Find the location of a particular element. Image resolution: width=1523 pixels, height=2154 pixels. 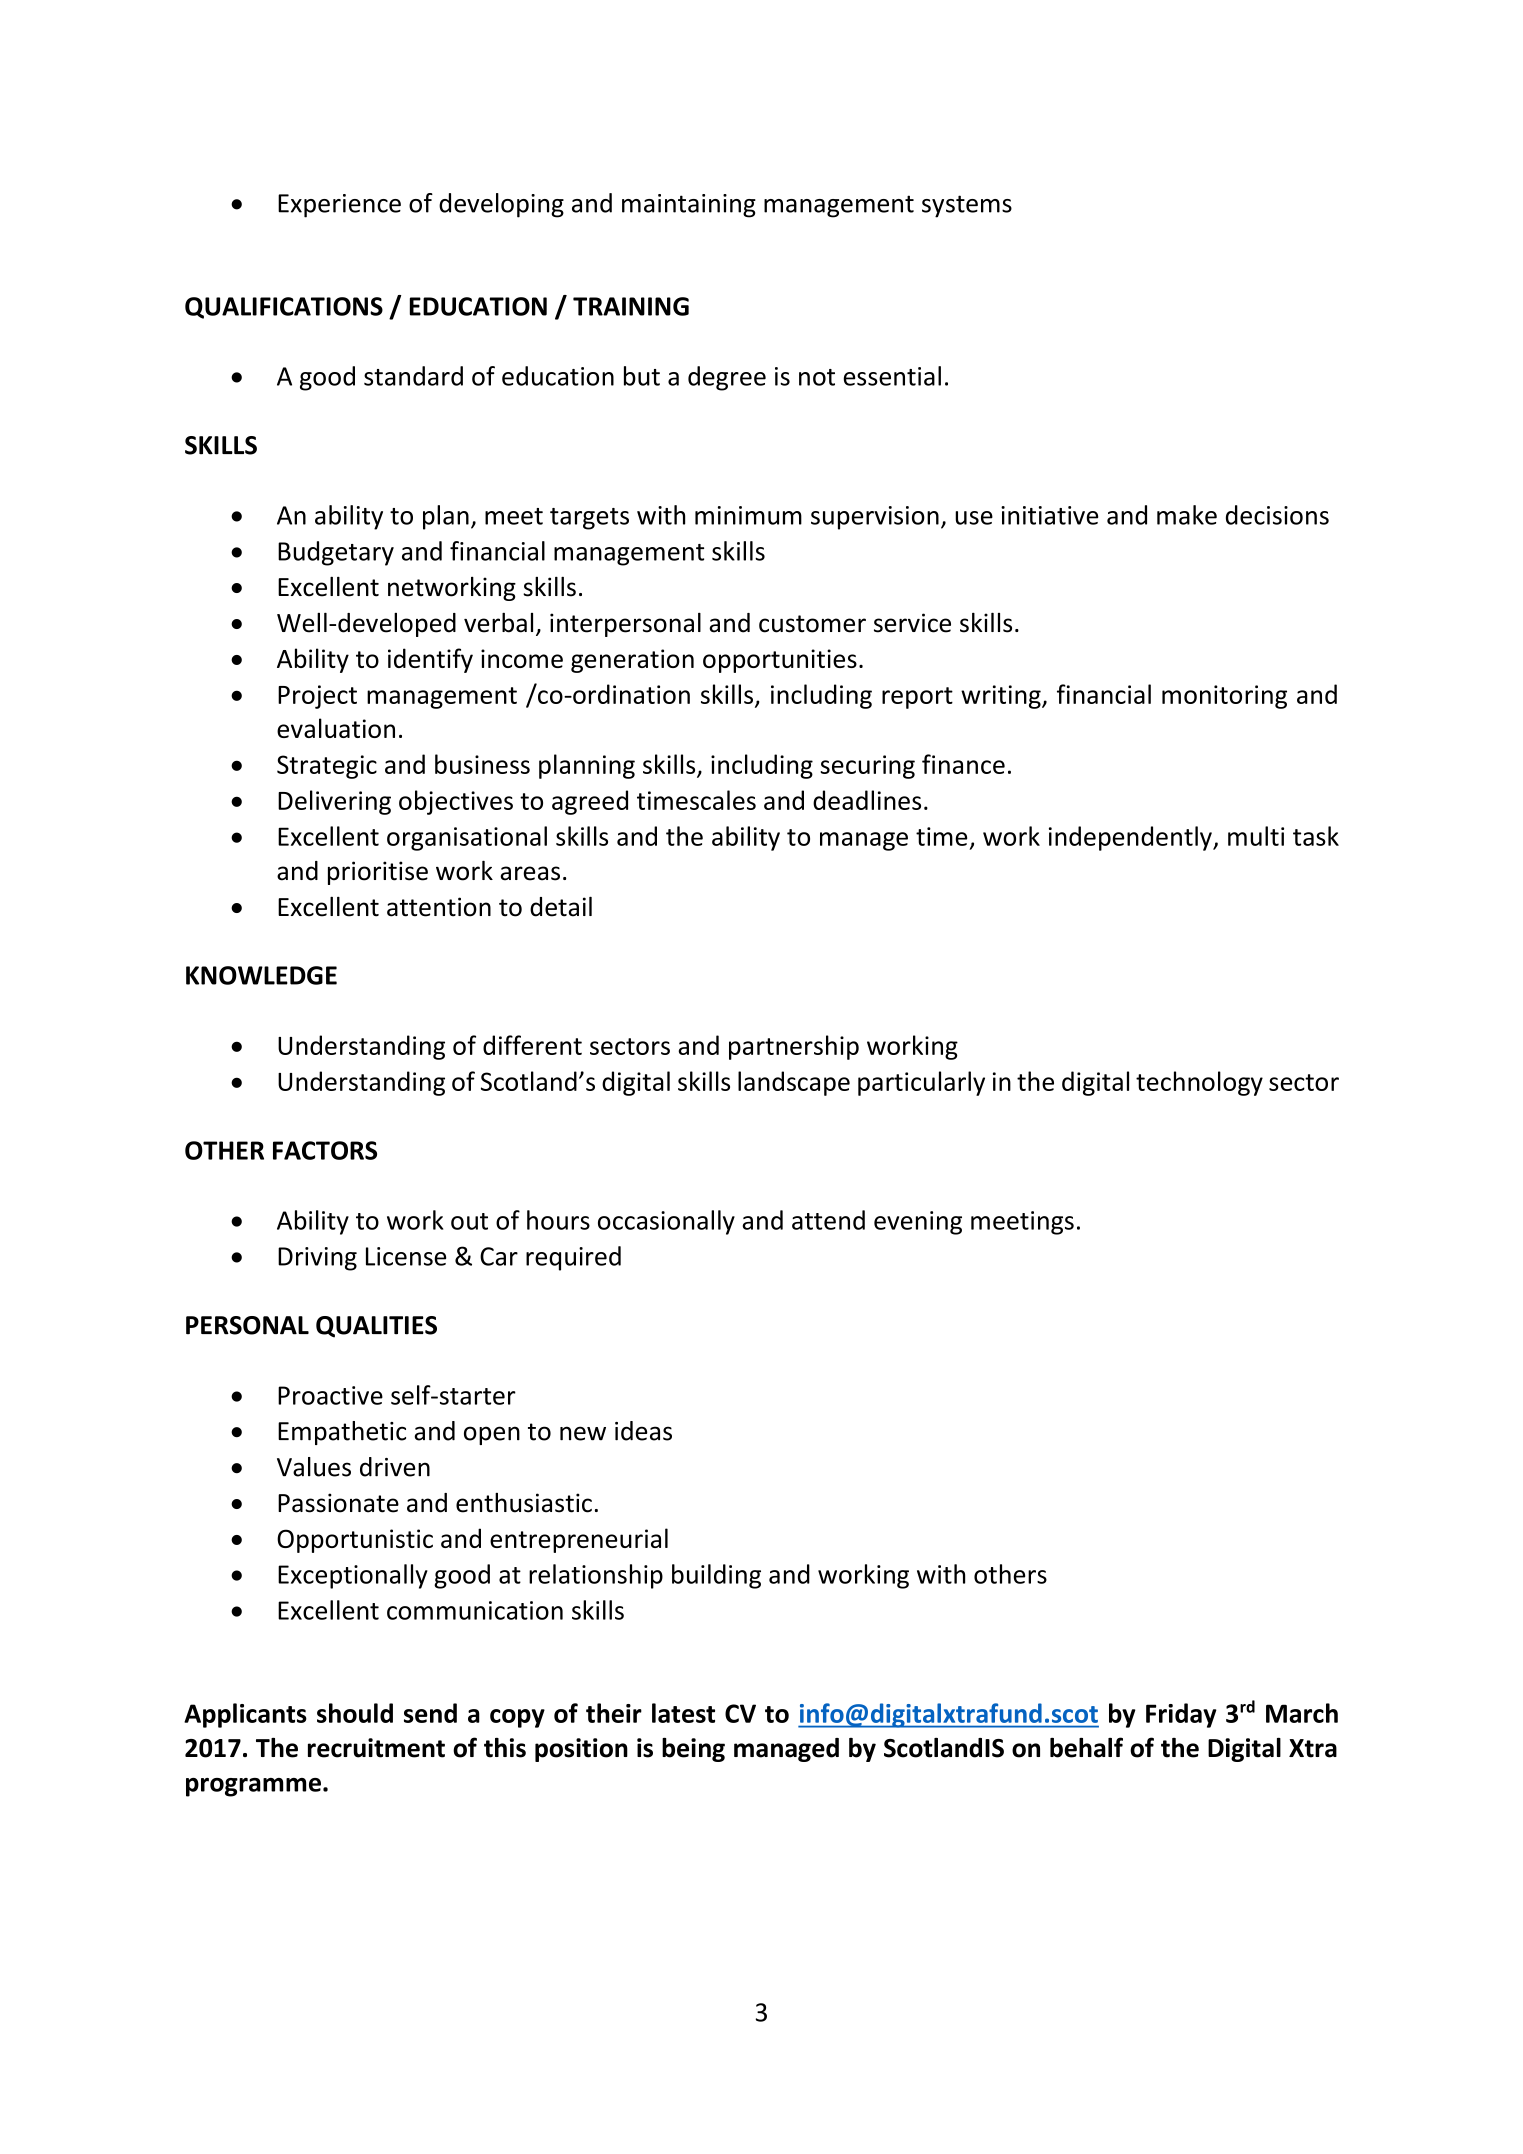

prioritise is located at coordinates (378, 873).
